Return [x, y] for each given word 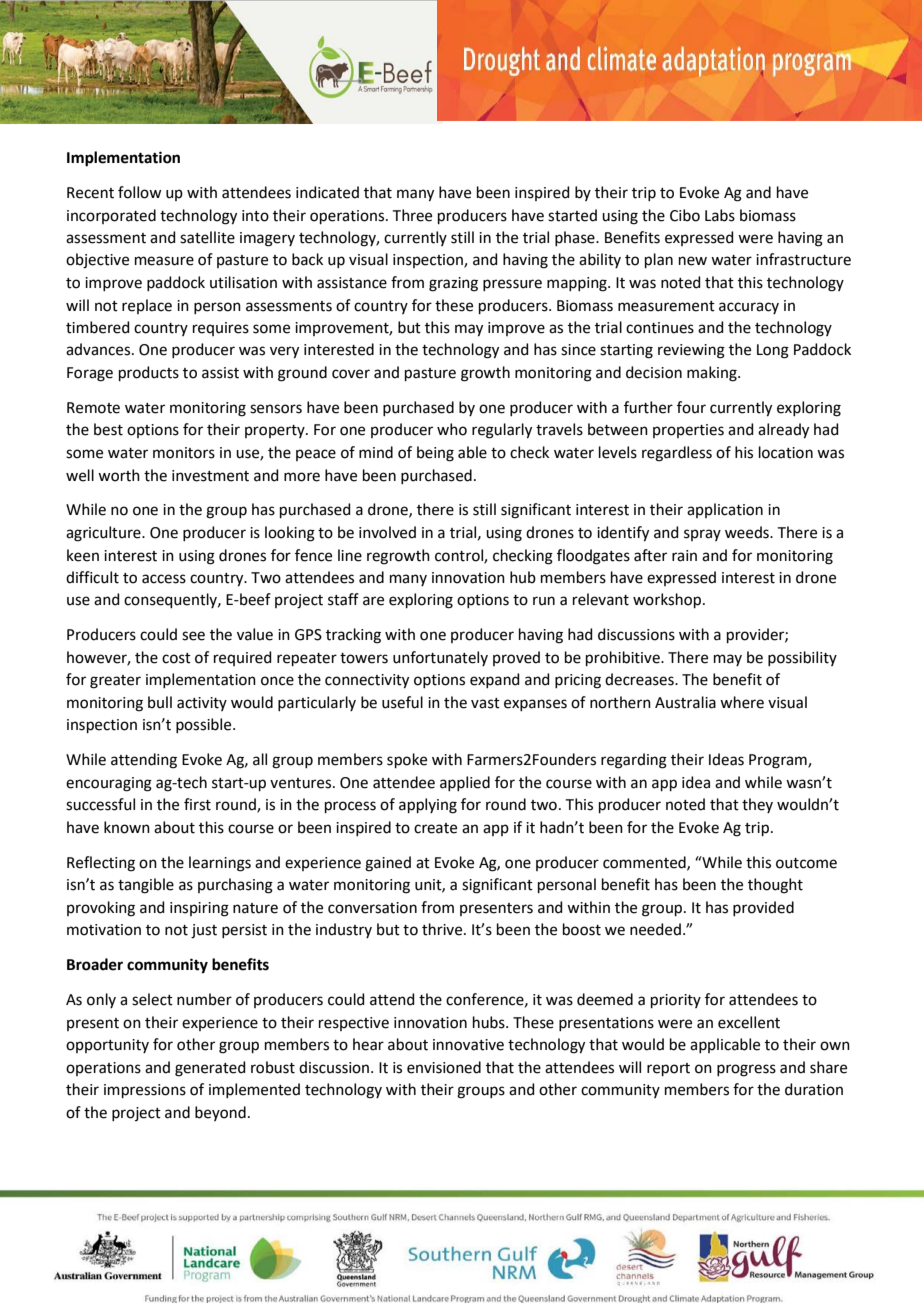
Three [412, 215]
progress [746, 1070]
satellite [207, 237]
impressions [145, 1091]
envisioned [444, 1067]
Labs [720, 215]
